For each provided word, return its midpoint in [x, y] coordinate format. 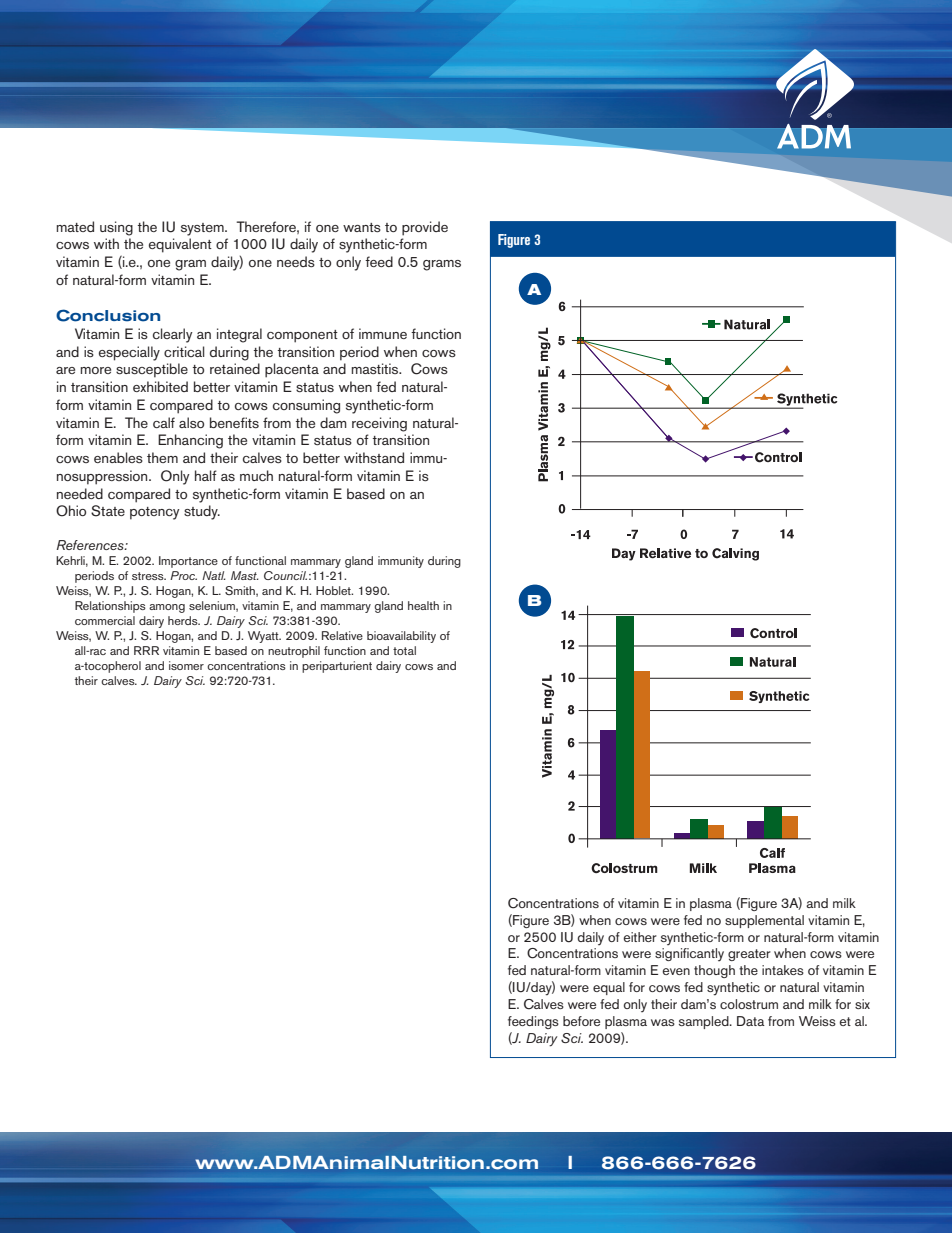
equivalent [180, 245]
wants [362, 227]
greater [749, 955]
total [404, 650]
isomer [186, 665]
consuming [306, 406]
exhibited [160, 386]
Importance [188, 562]
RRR [146, 650]
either [640, 937]
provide [425, 228]
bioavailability [401, 637]
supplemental [764, 921]
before [581, 1021]
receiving [379, 424]
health [423, 605]
